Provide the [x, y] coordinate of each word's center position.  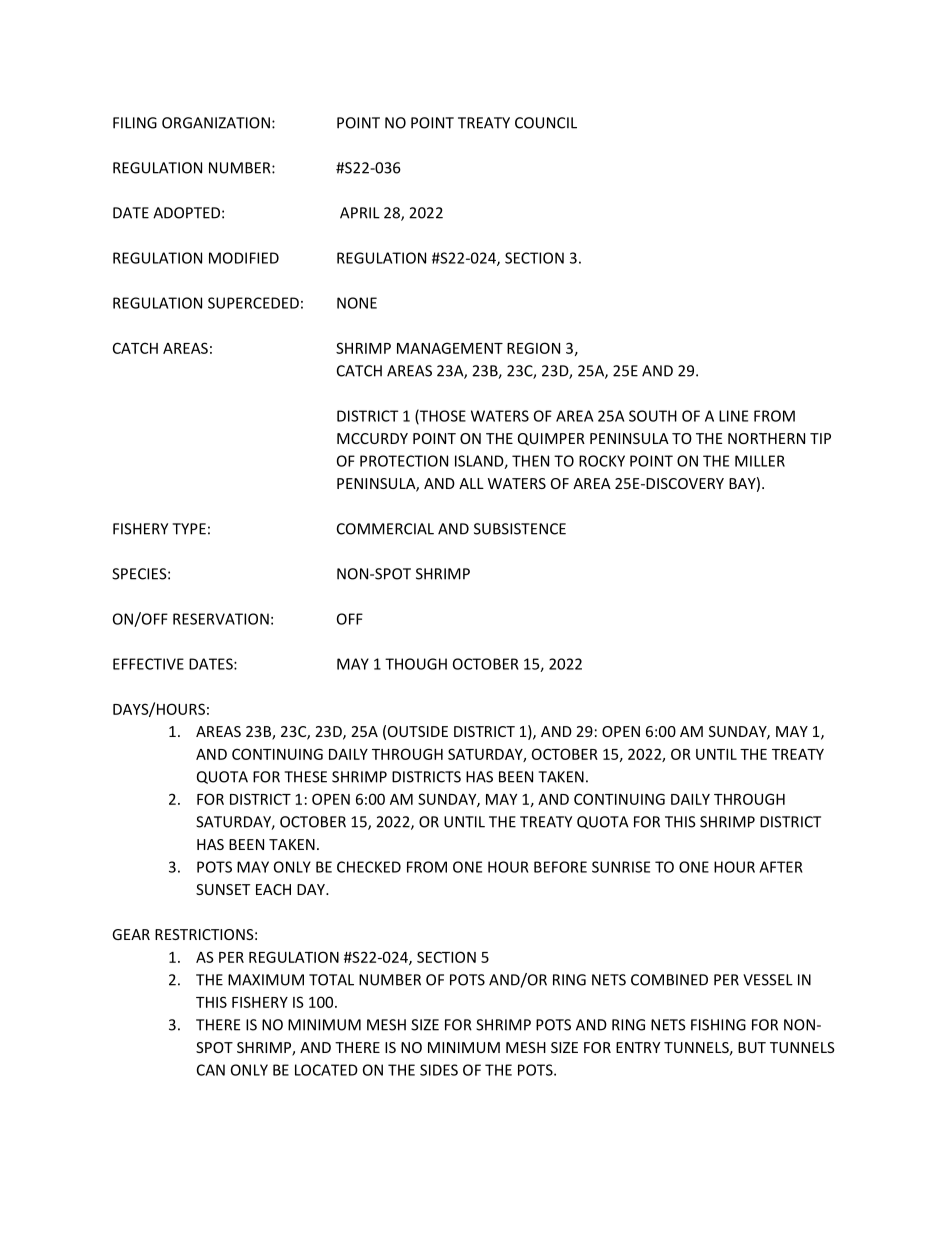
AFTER [781, 867]
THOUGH [416, 664]
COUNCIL [546, 123]
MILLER [760, 461]
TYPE [189, 529]
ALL [471, 483]
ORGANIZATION [216, 123]
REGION [533, 348]
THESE [305, 777]
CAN [211, 1070]
